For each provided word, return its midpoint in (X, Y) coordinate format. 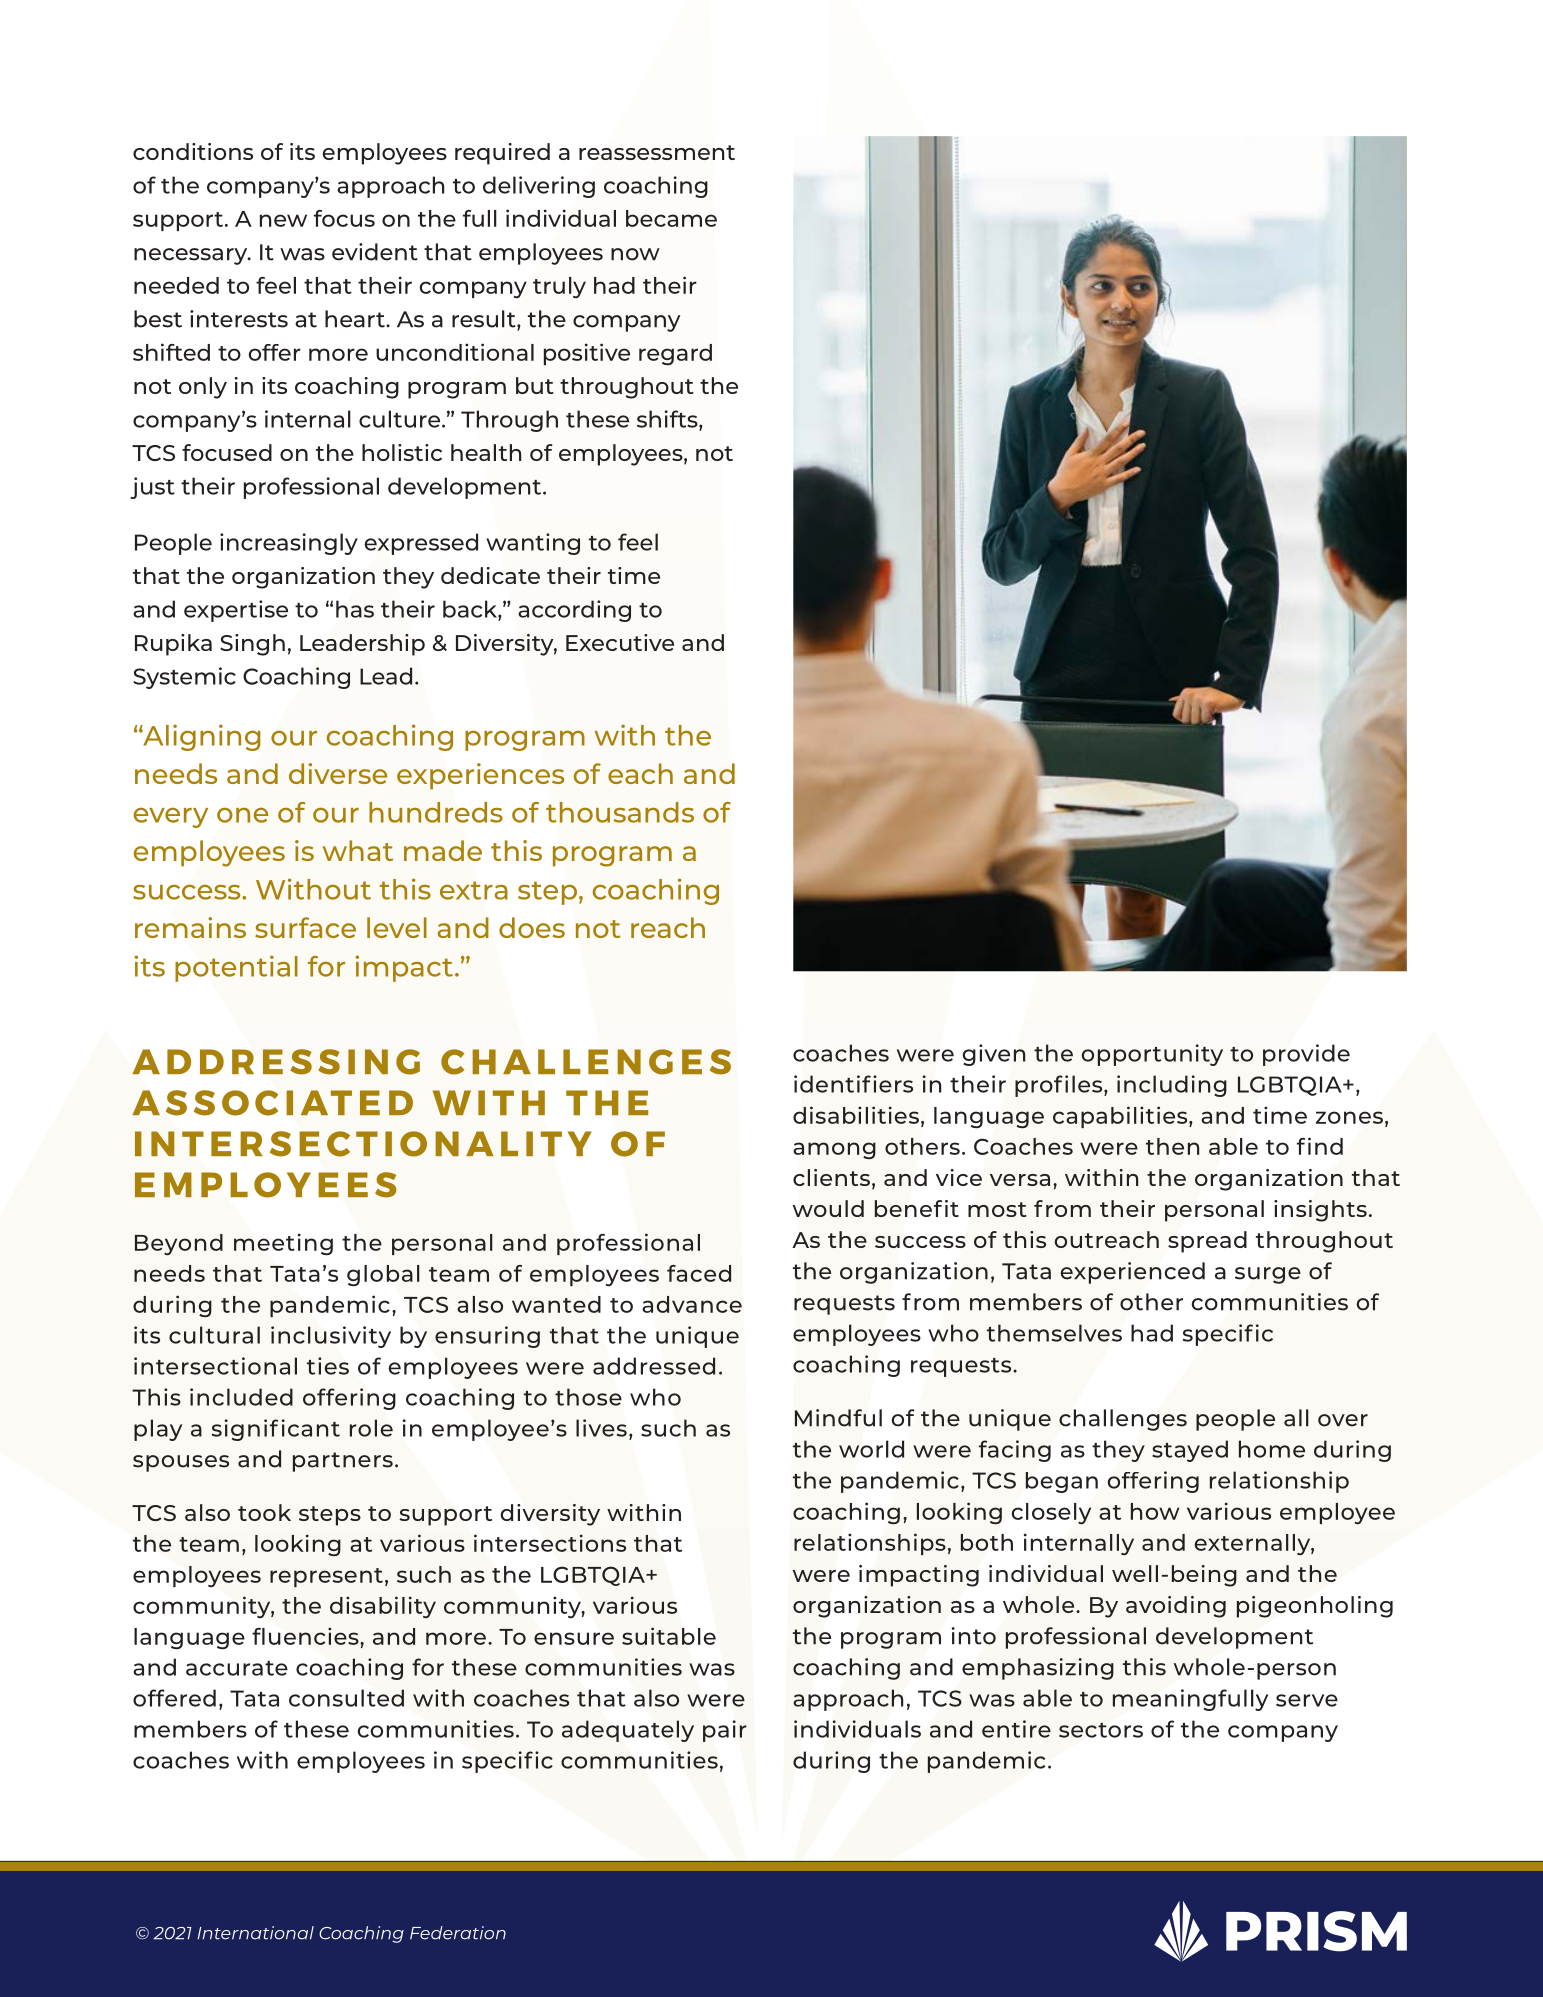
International (255, 1933)
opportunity (1152, 1055)
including (1172, 1086)
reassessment (657, 152)
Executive (620, 642)
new (283, 220)
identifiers (853, 1084)
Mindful (838, 1418)
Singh (252, 645)
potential (236, 968)
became (671, 218)
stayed (1190, 1451)
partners (343, 1462)
